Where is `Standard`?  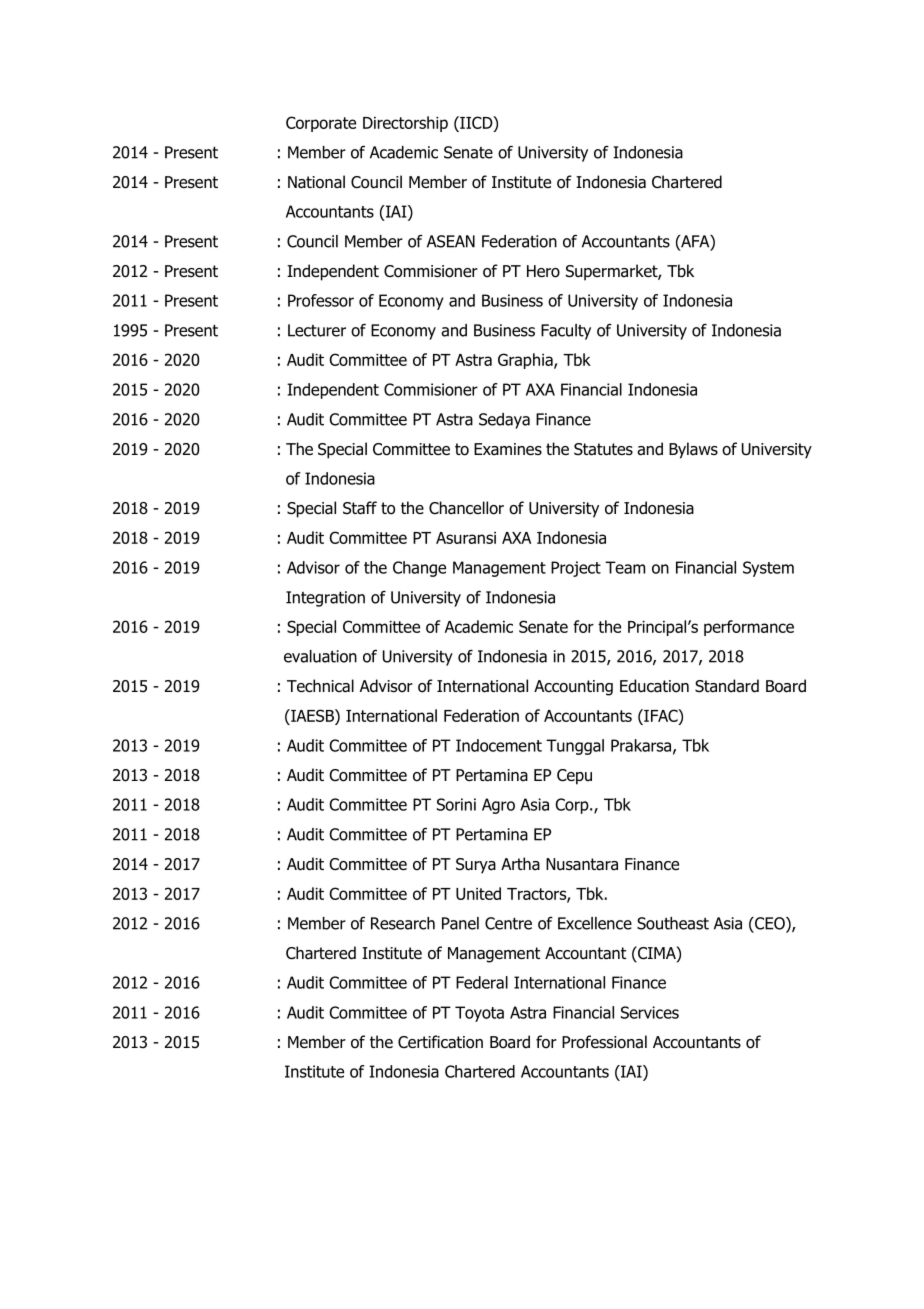 Standard is located at coordinates (727, 686).
